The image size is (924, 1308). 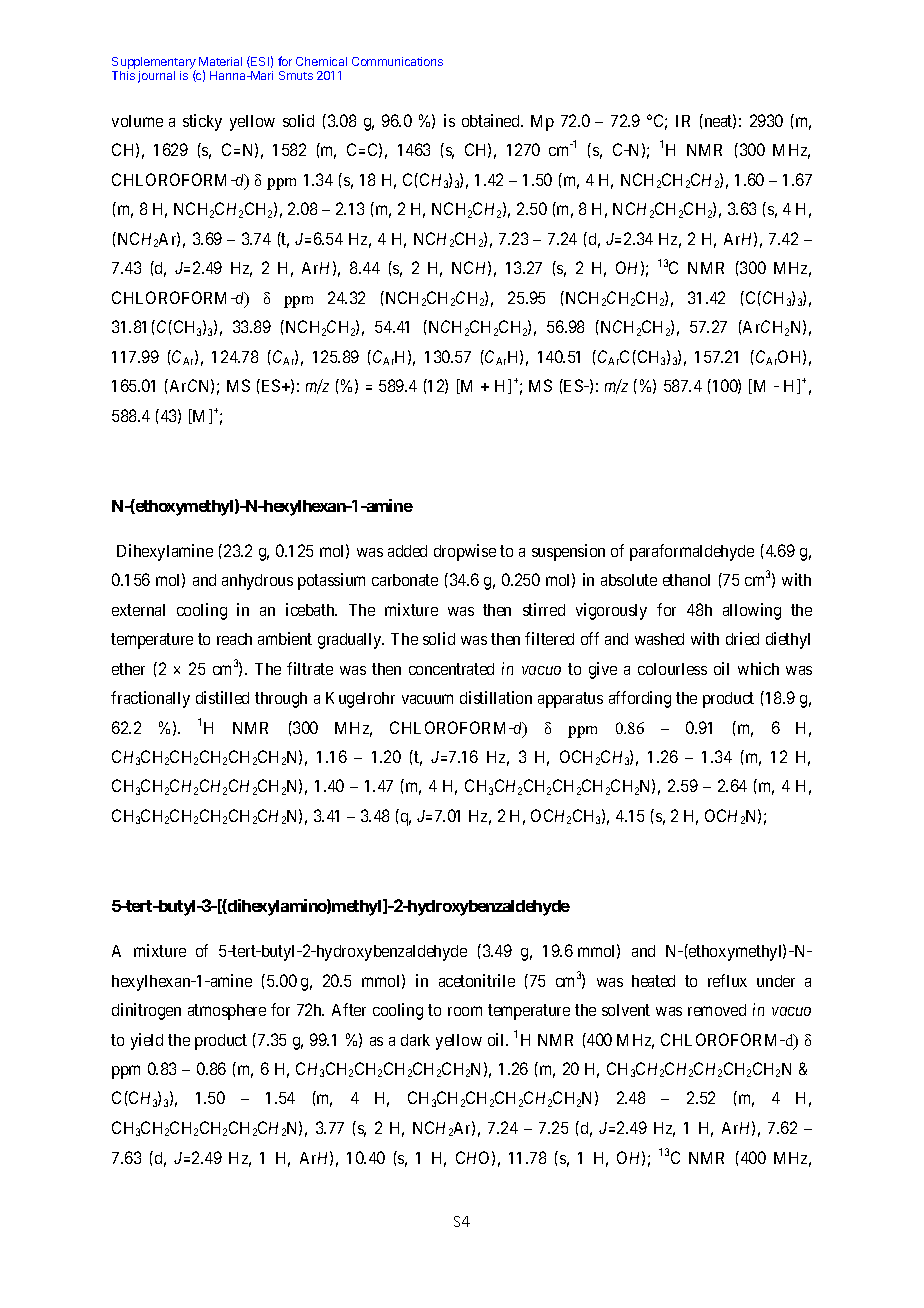 I want to click on Communications, so click(x=397, y=61).
